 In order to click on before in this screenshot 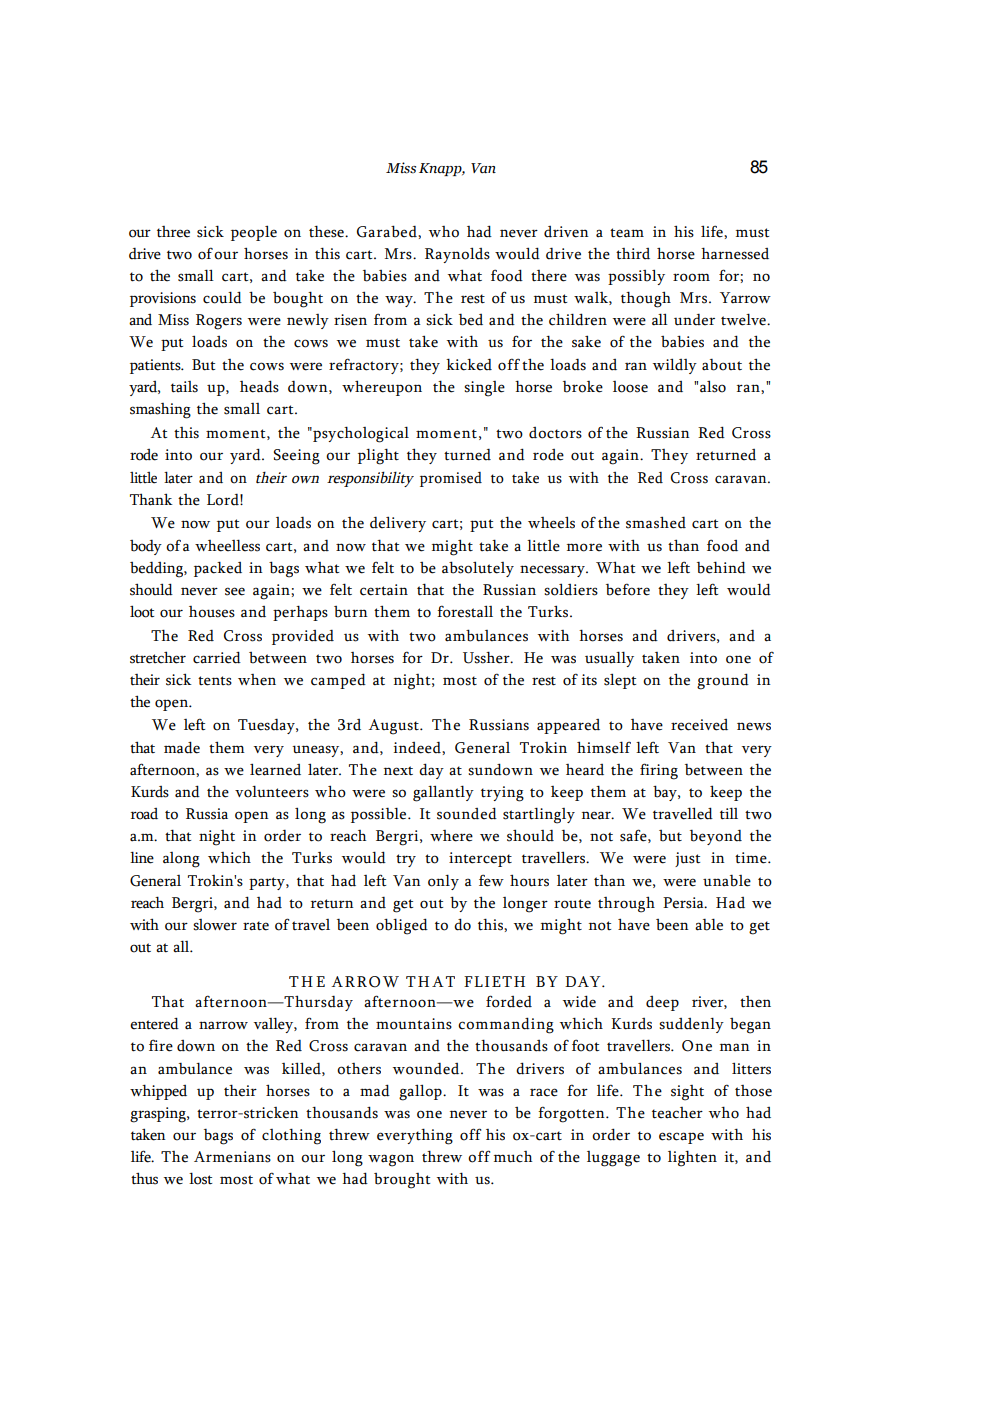, I will do `click(628, 589)`.
